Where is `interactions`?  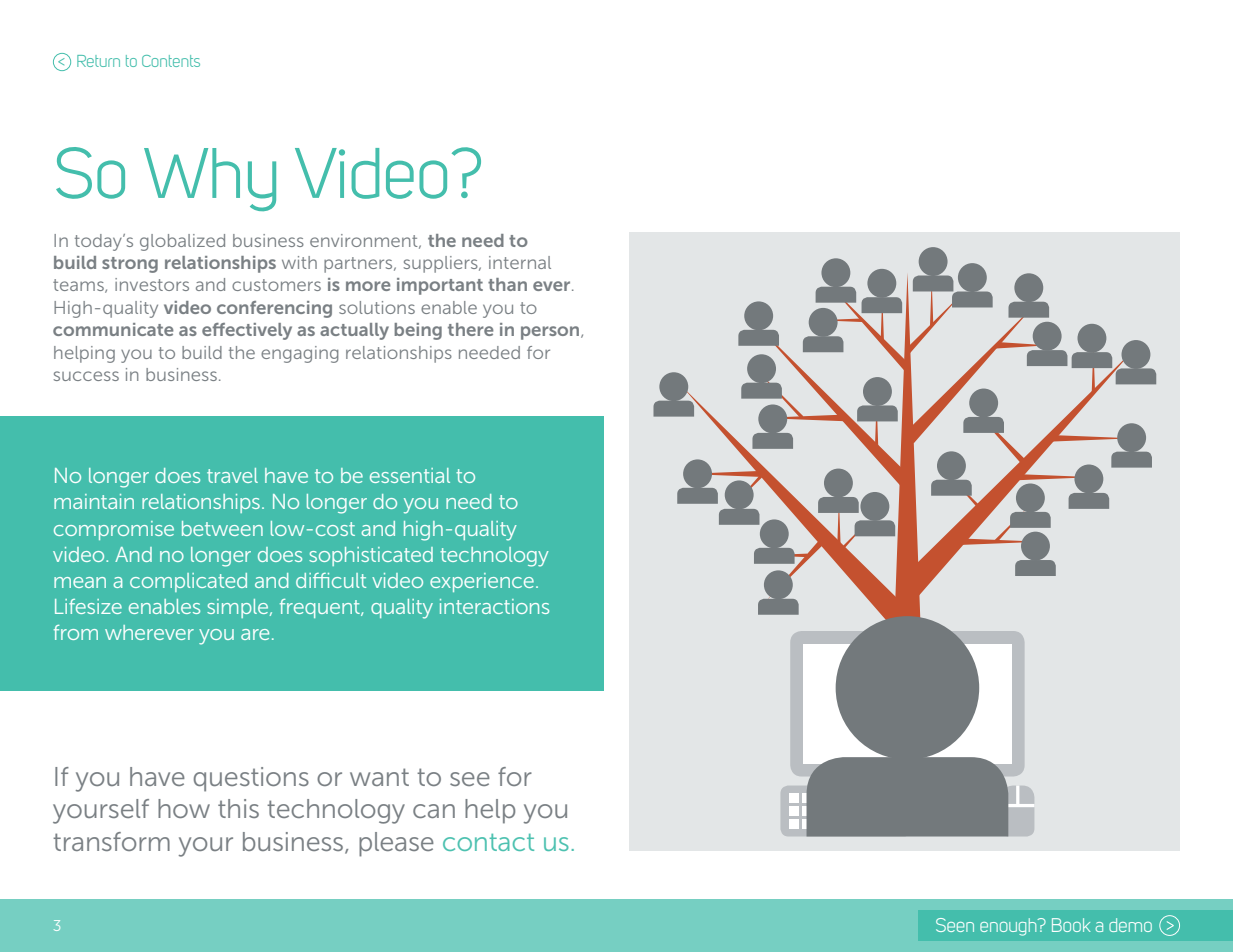
interactions is located at coordinates (494, 606).
